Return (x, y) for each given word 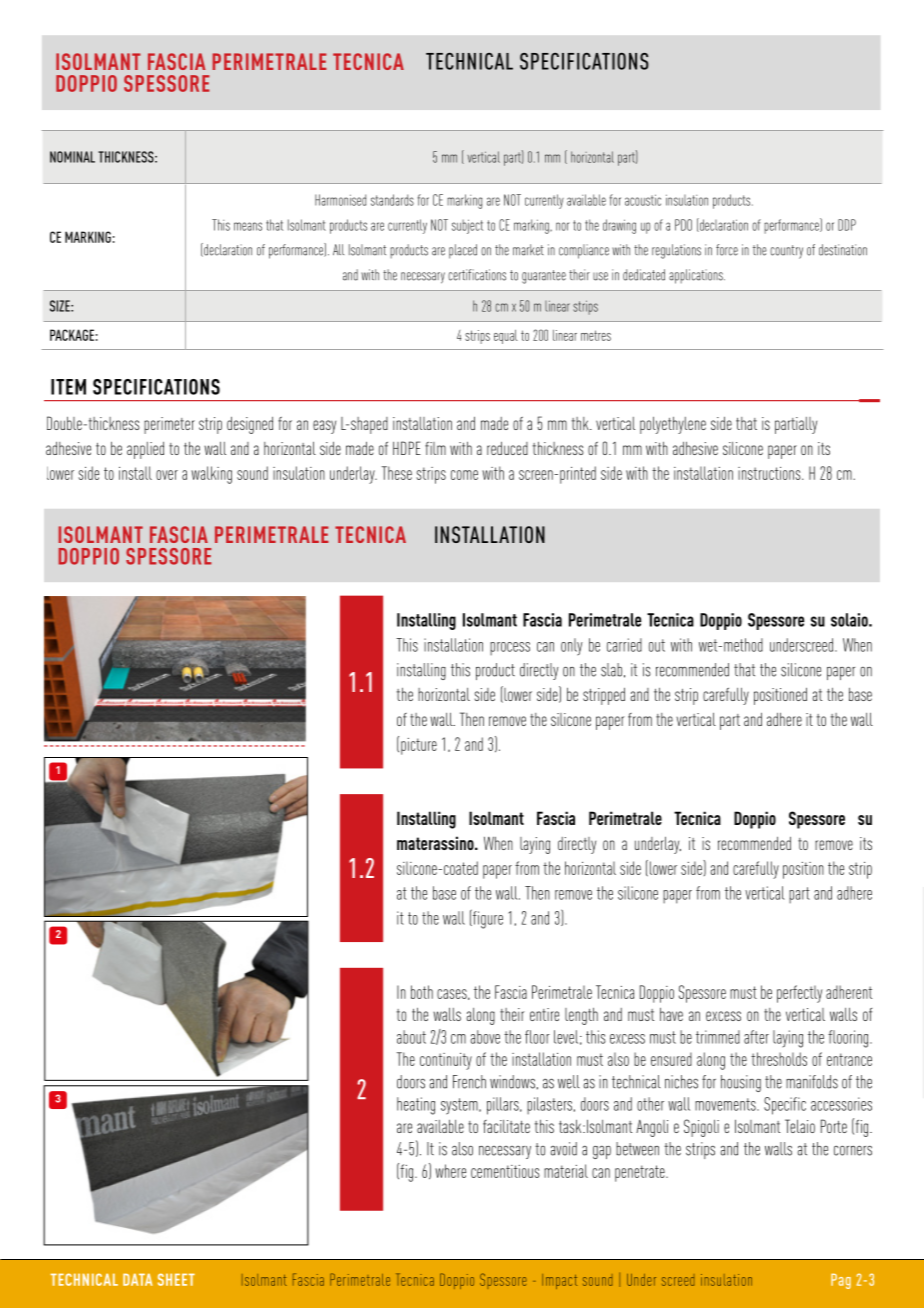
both (422, 992)
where (450, 1171)
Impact (559, 1281)
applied (145, 450)
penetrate (641, 1173)
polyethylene (673, 425)
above (485, 1037)
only (572, 647)
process (510, 648)
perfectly (799, 994)
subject (467, 226)
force (727, 250)
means (248, 226)
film (435, 448)
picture (419, 746)
